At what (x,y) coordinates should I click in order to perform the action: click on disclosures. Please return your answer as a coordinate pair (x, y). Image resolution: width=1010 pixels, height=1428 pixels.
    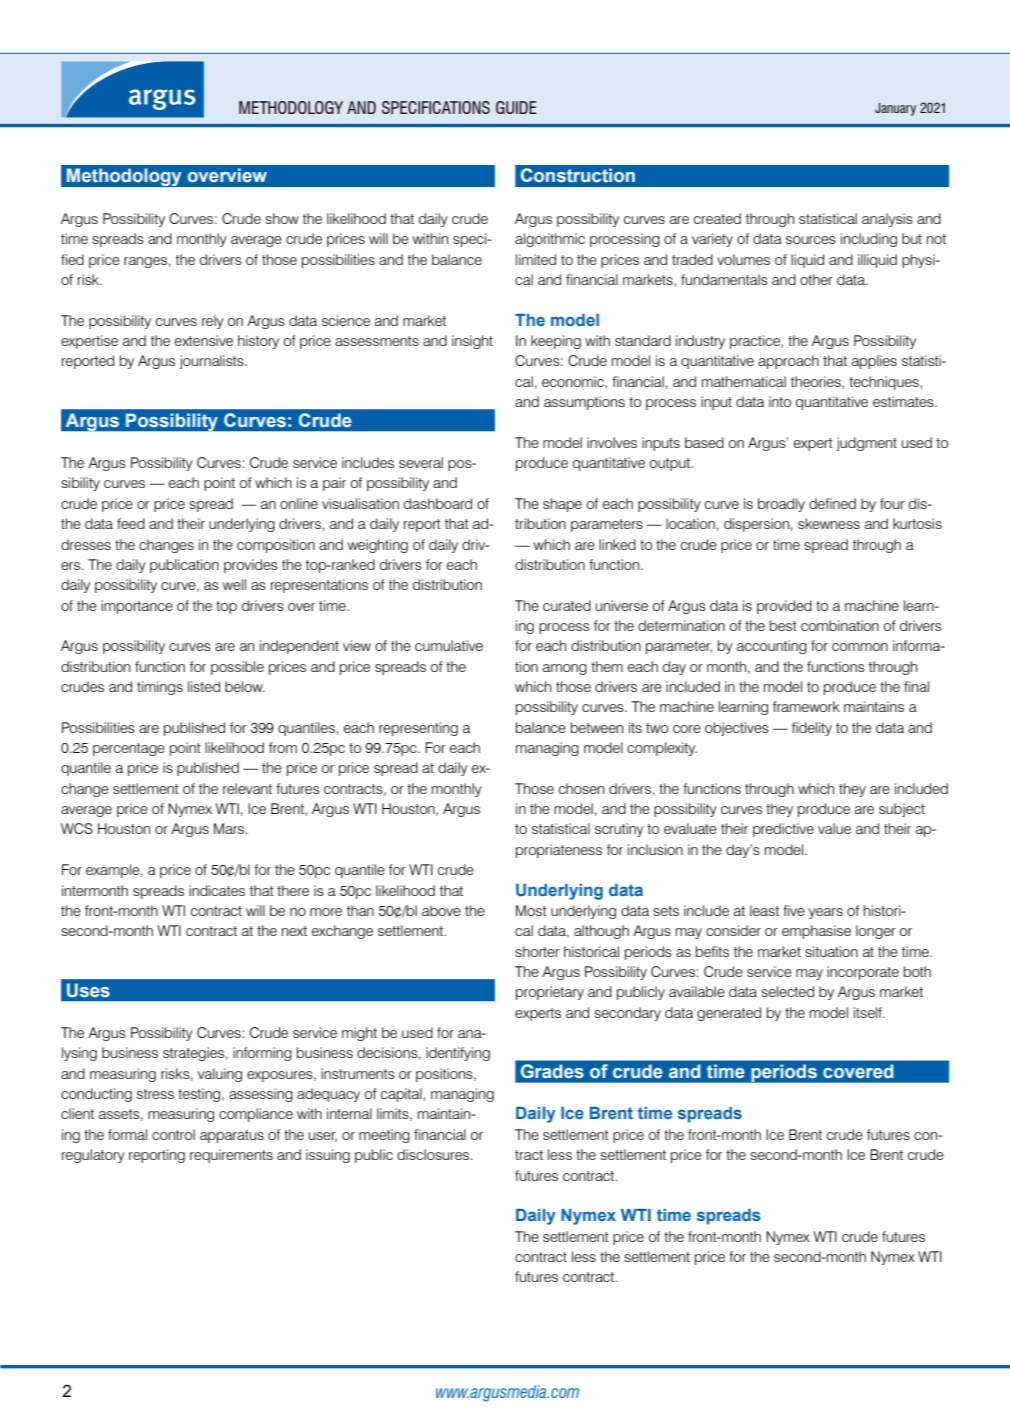
    Looking at the image, I should click on (434, 1154).
